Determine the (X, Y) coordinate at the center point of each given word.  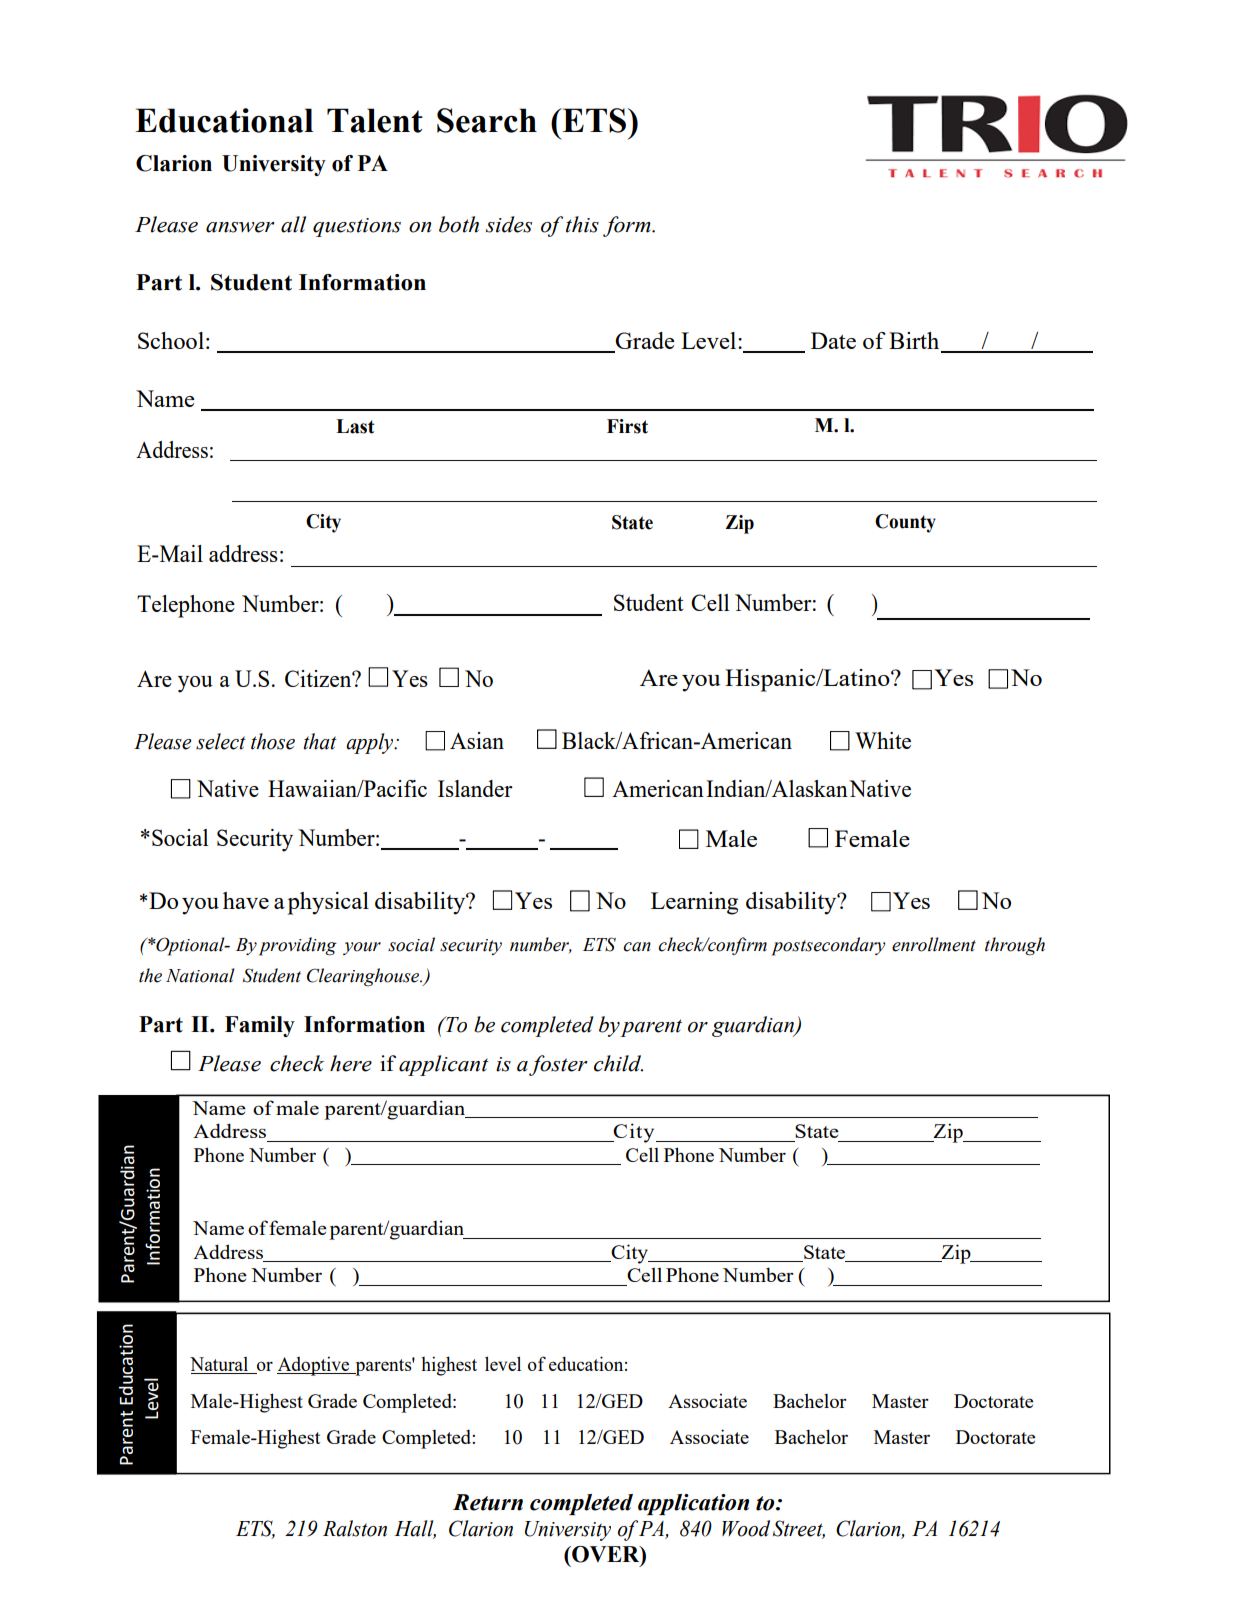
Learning (694, 903)
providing (298, 946)
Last (355, 426)
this (582, 224)
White (883, 740)
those (273, 741)
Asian (477, 740)
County (905, 523)
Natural (220, 1365)
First (627, 426)
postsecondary (829, 946)
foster (558, 1065)
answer (240, 227)
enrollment (934, 944)
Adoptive (314, 1366)
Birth (914, 340)
